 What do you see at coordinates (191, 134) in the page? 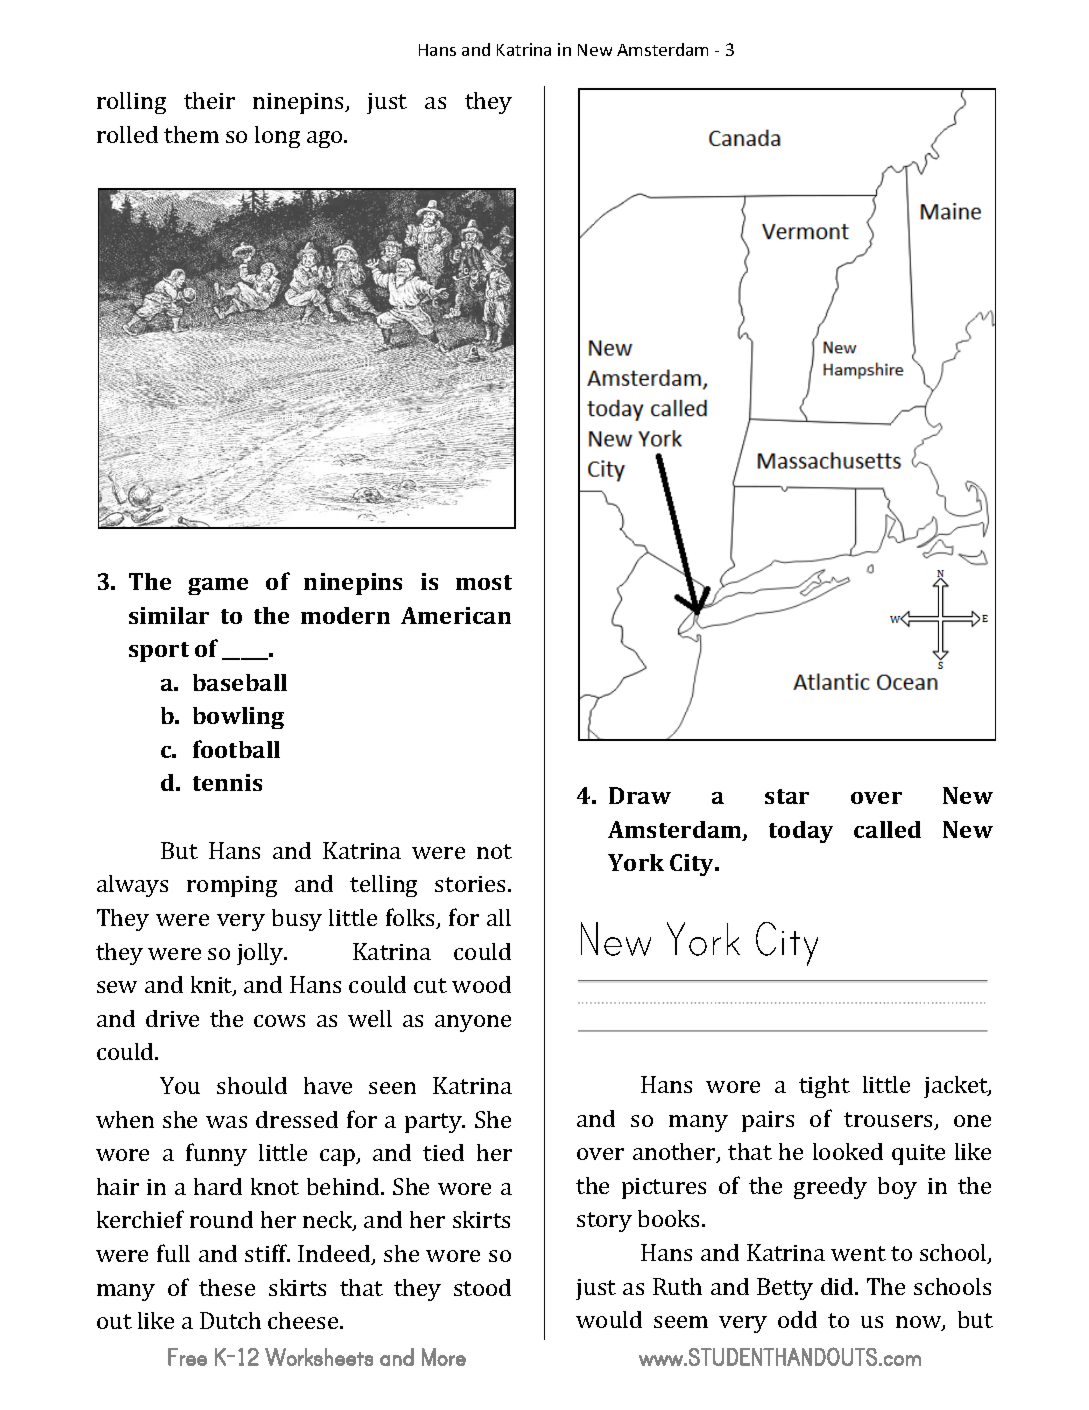
I see `them` at bounding box center [191, 134].
